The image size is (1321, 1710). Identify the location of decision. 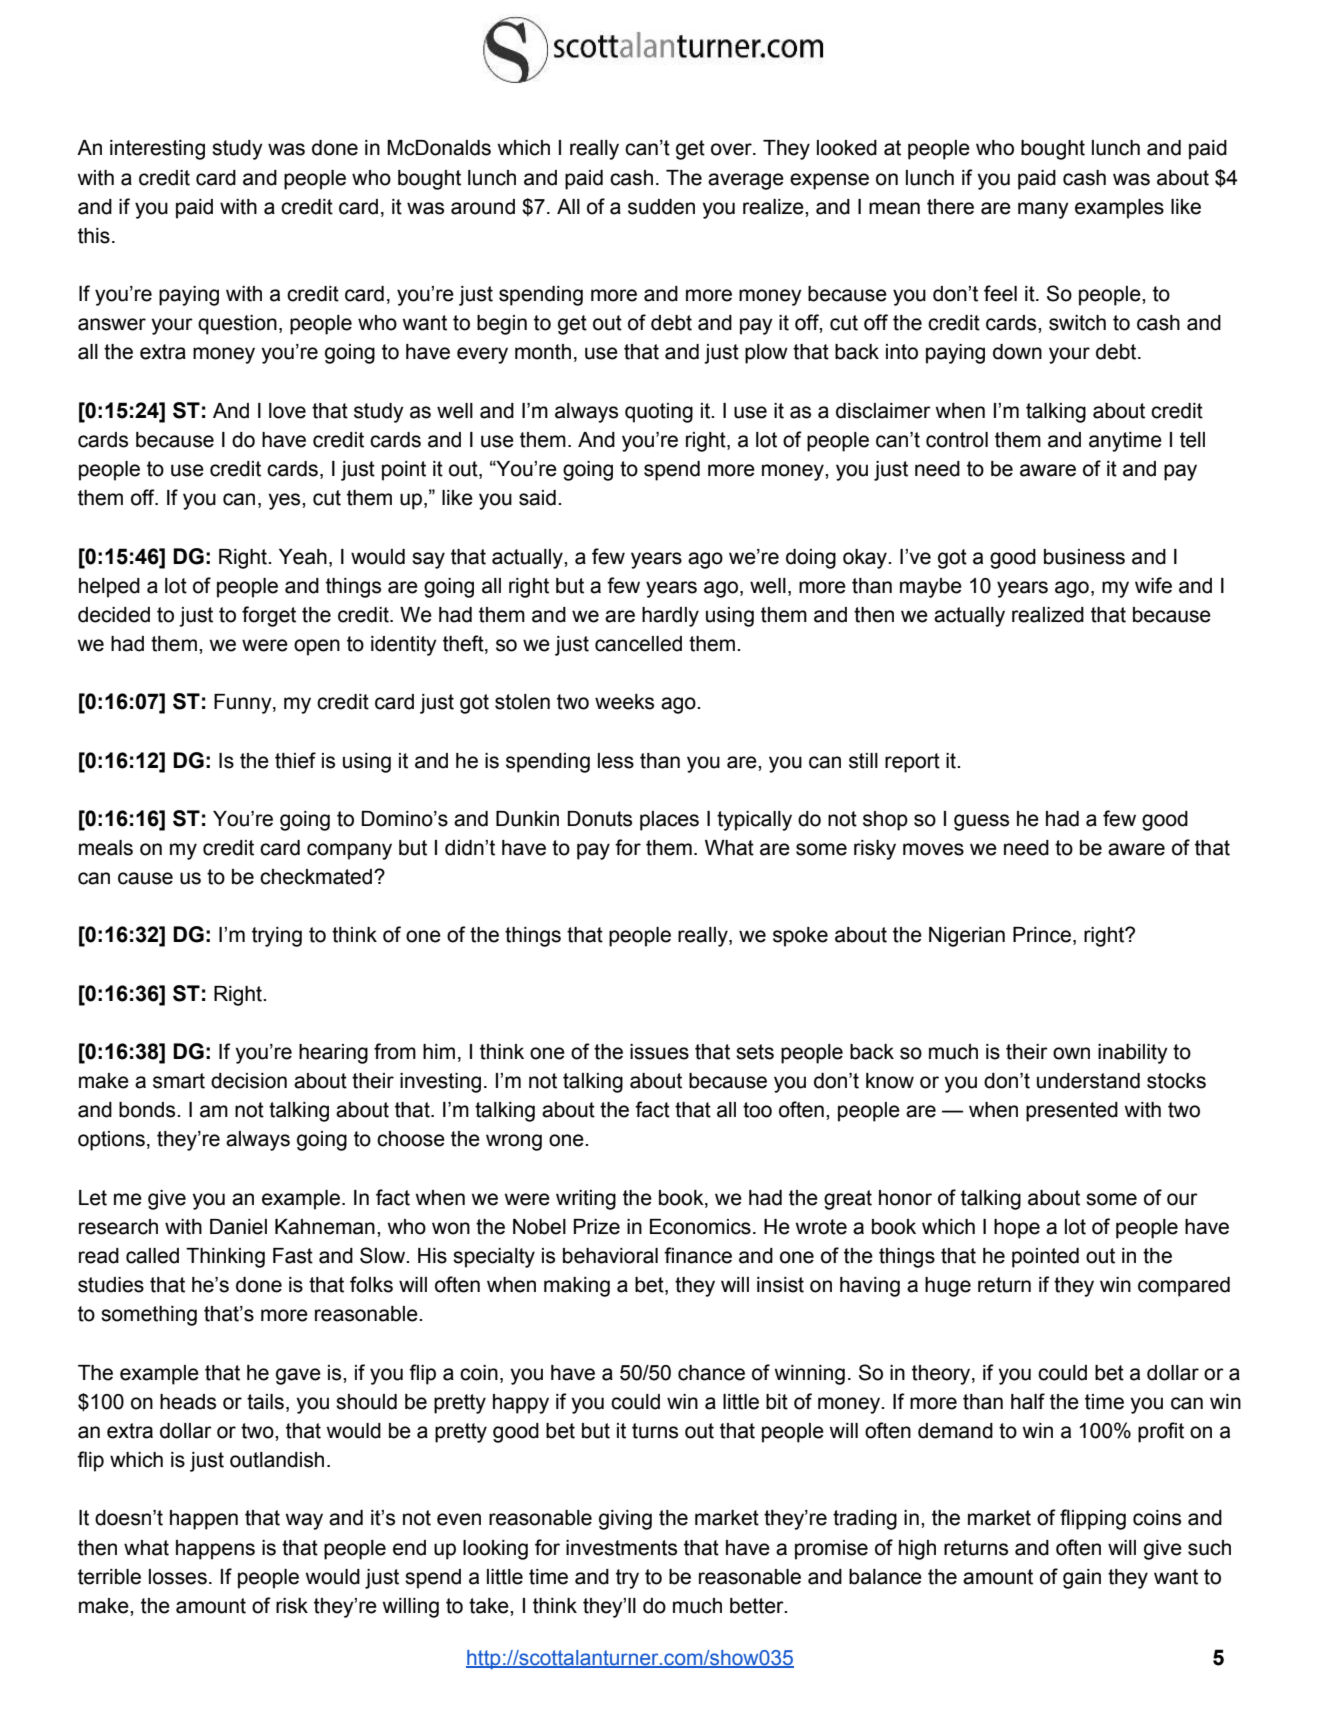
(249, 1081).
